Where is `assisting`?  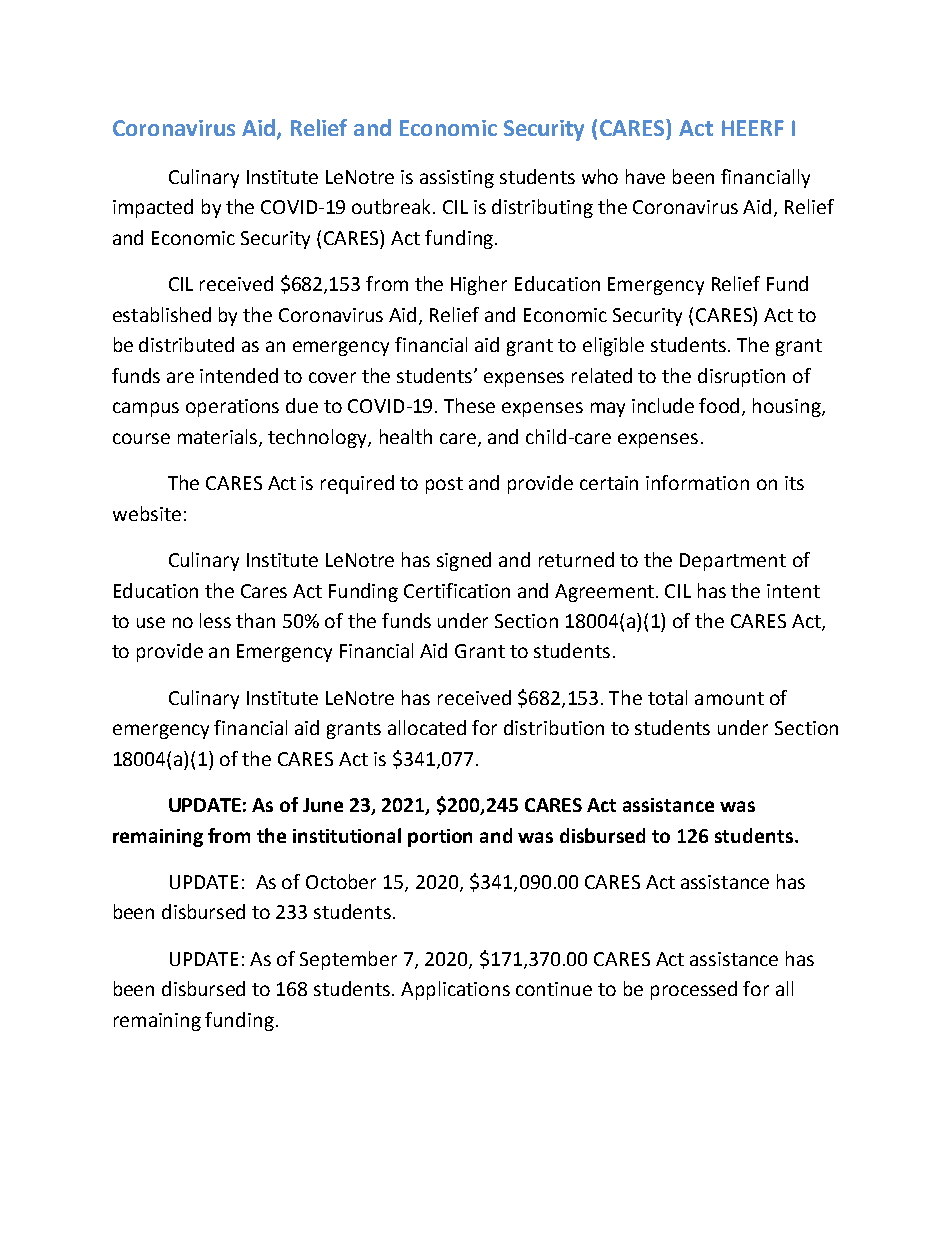
assisting is located at coordinates (457, 179).
